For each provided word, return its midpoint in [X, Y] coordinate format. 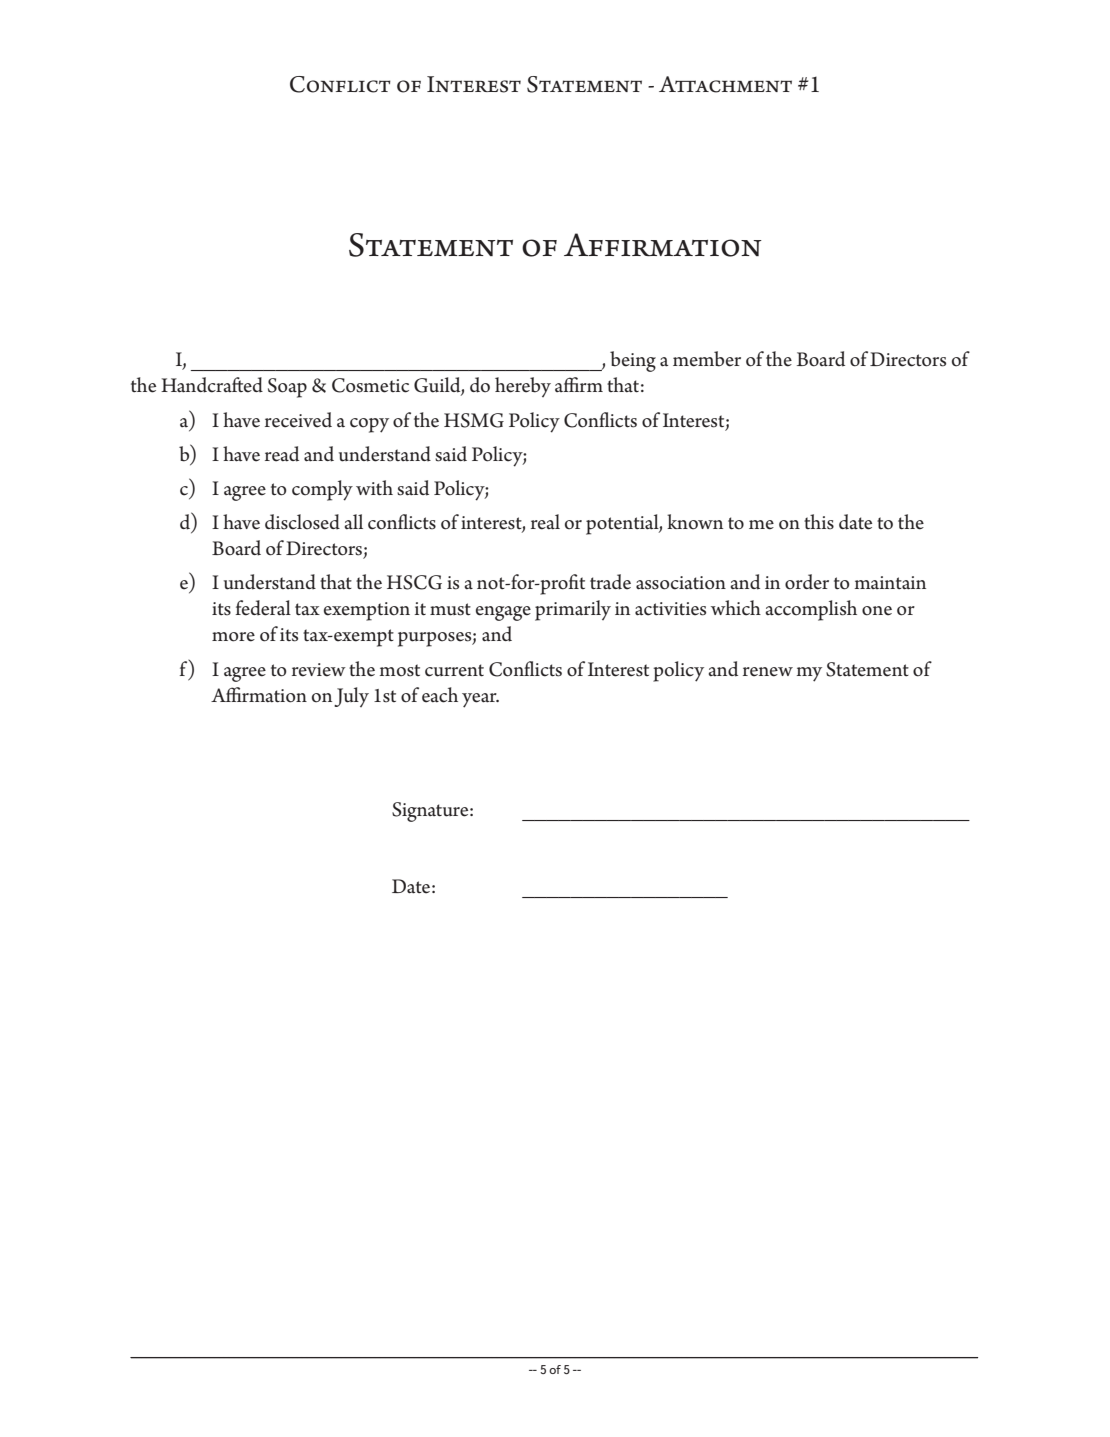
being [633, 361]
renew [768, 672]
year [480, 700]
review [319, 670]
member [707, 359]
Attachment [725, 84]
